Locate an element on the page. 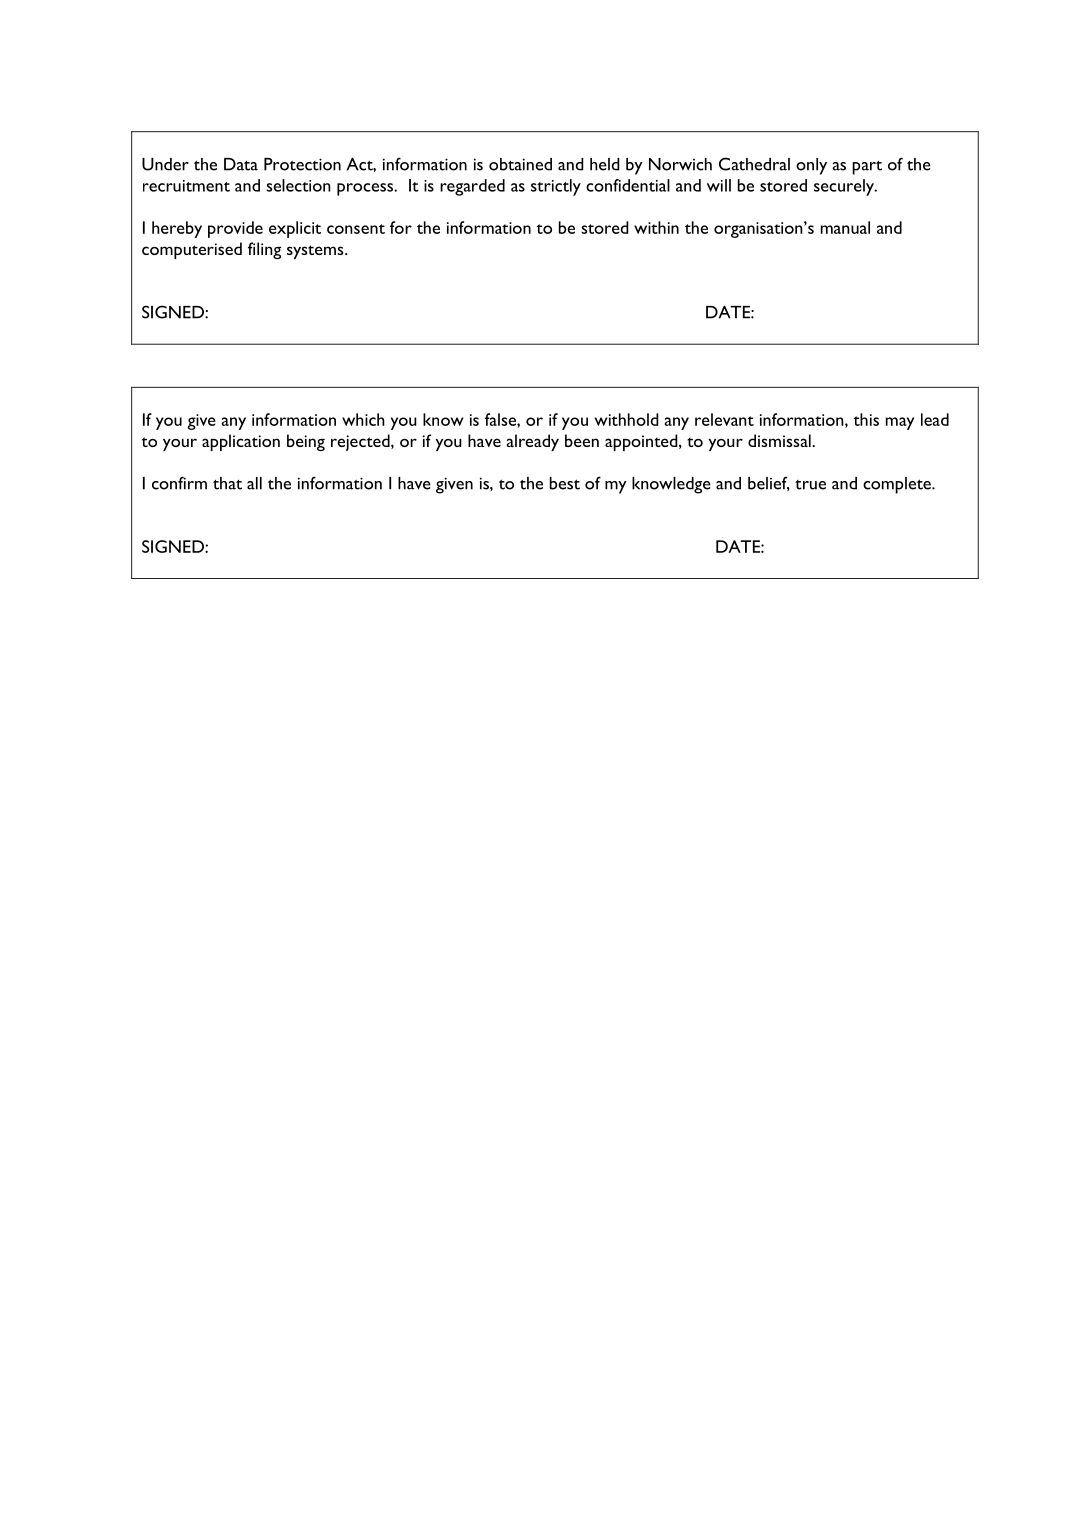 The width and height of the image is (1085, 1535). true is located at coordinates (810, 485).
